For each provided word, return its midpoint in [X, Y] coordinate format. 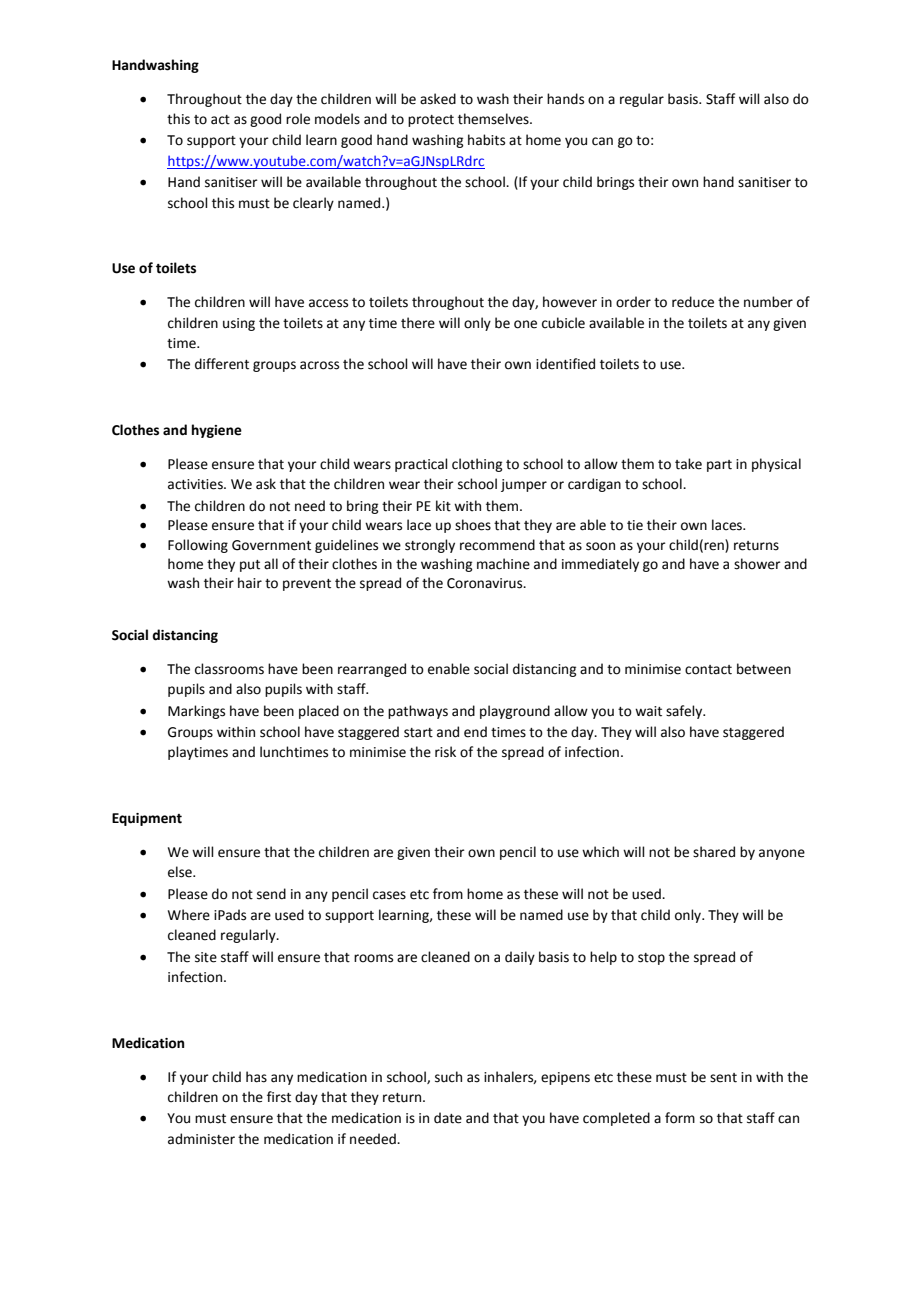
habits [486, 140]
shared [714, 852]
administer [201, 1139]
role [298, 119]
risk [445, 752]
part [719, 466]
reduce [693, 302]
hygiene [217, 431]
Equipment [147, 819]
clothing [477, 465]
